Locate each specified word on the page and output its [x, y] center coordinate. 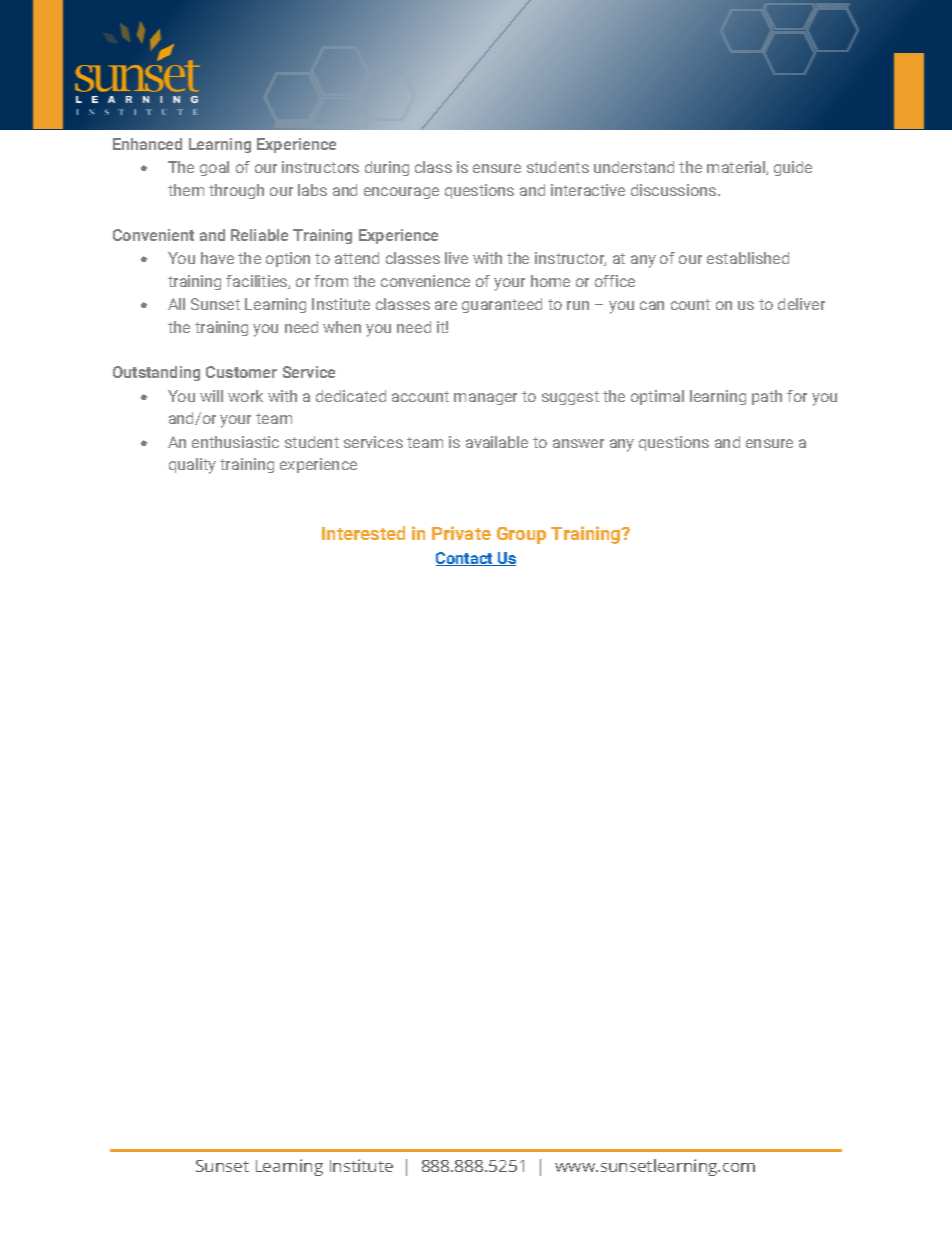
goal [214, 168]
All [176, 304]
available [497, 442]
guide [793, 168]
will [211, 396]
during [387, 168]
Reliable [259, 235]
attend [357, 258]
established [748, 258]
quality [192, 466]
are [446, 305]
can [652, 305]
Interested [363, 533]
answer [578, 443]
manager [485, 399]
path [767, 397]
